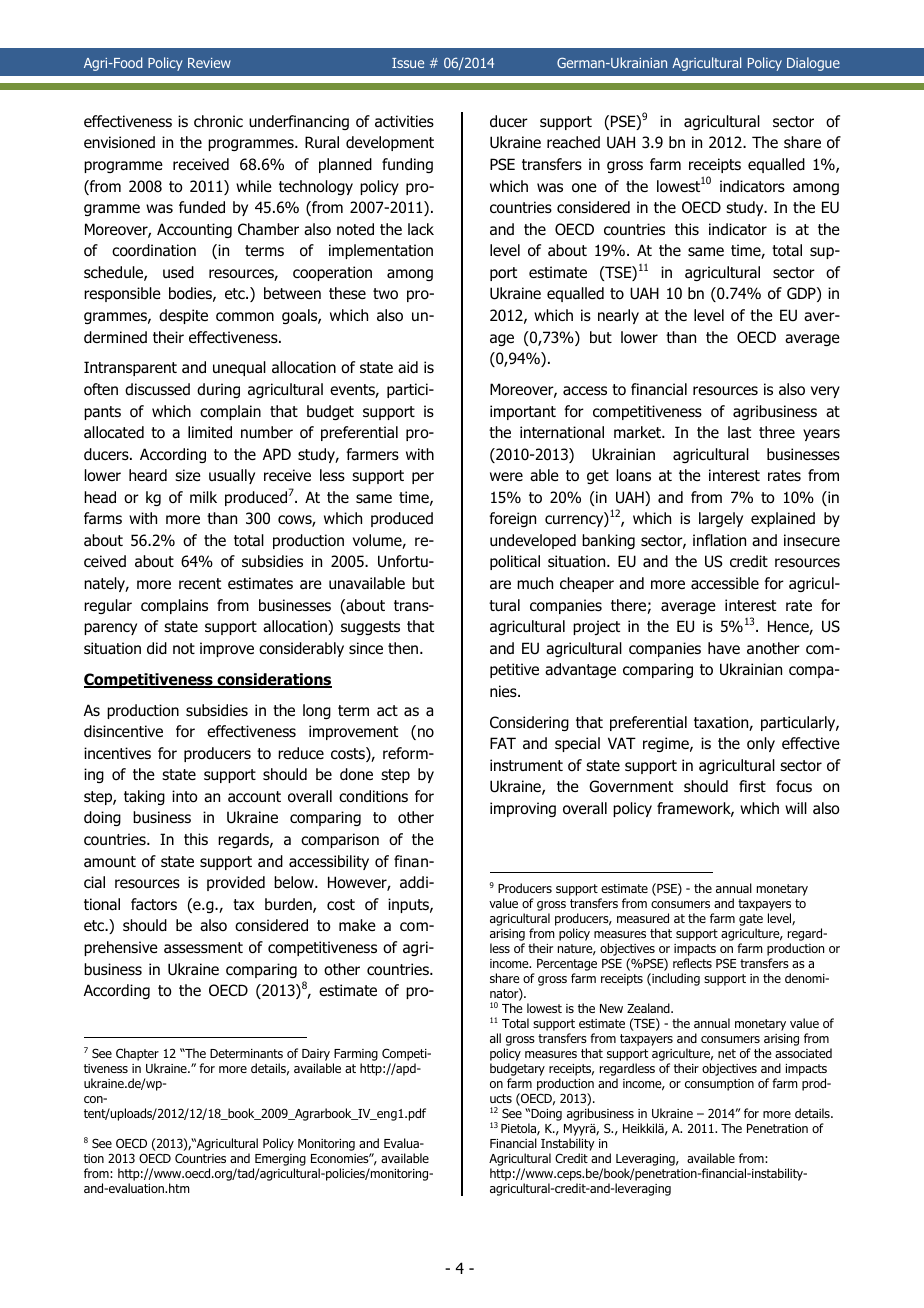  I want to click on Dialogue, so click(813, 64).
